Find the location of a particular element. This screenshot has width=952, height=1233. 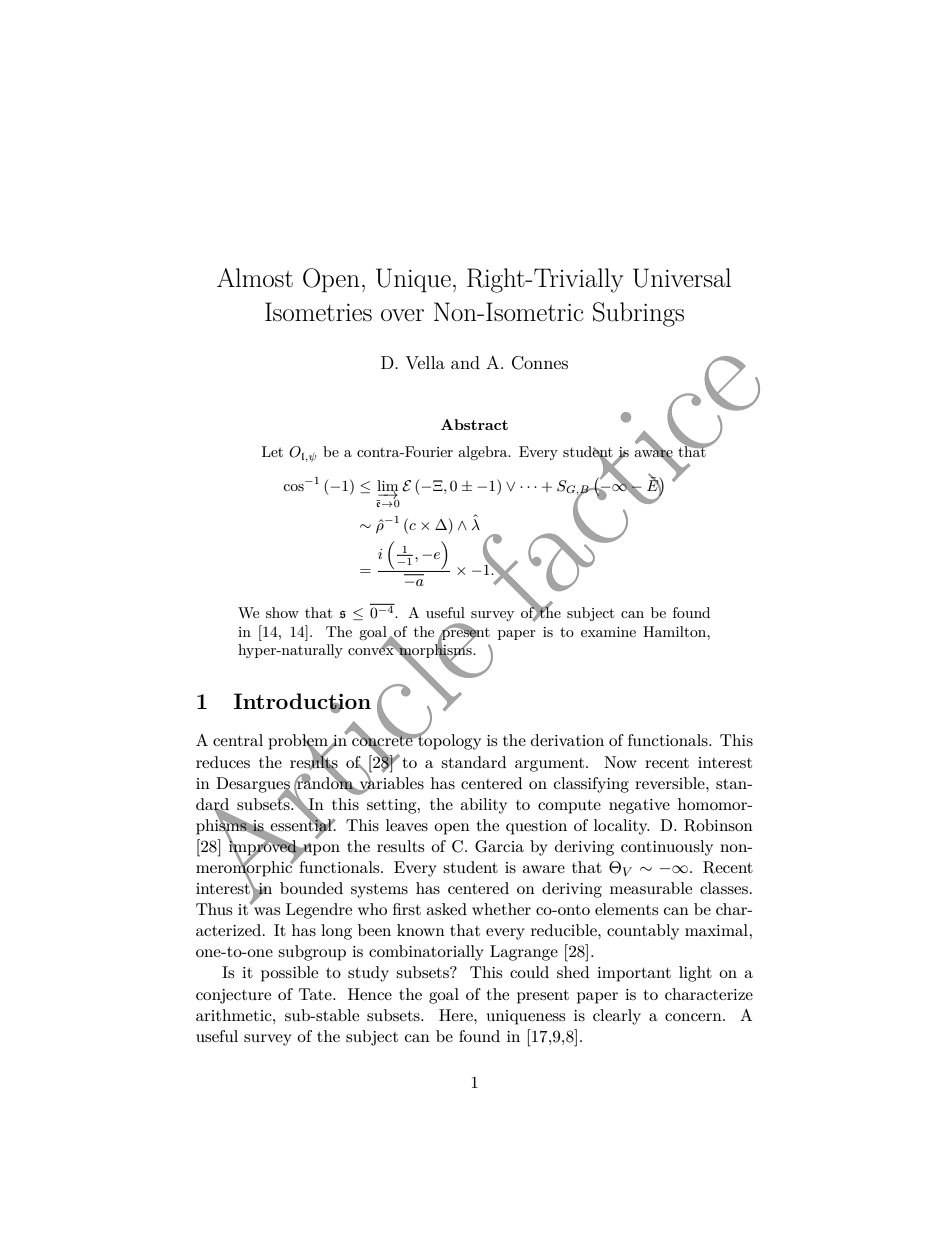

lim is located at coordinates (387, 486).
